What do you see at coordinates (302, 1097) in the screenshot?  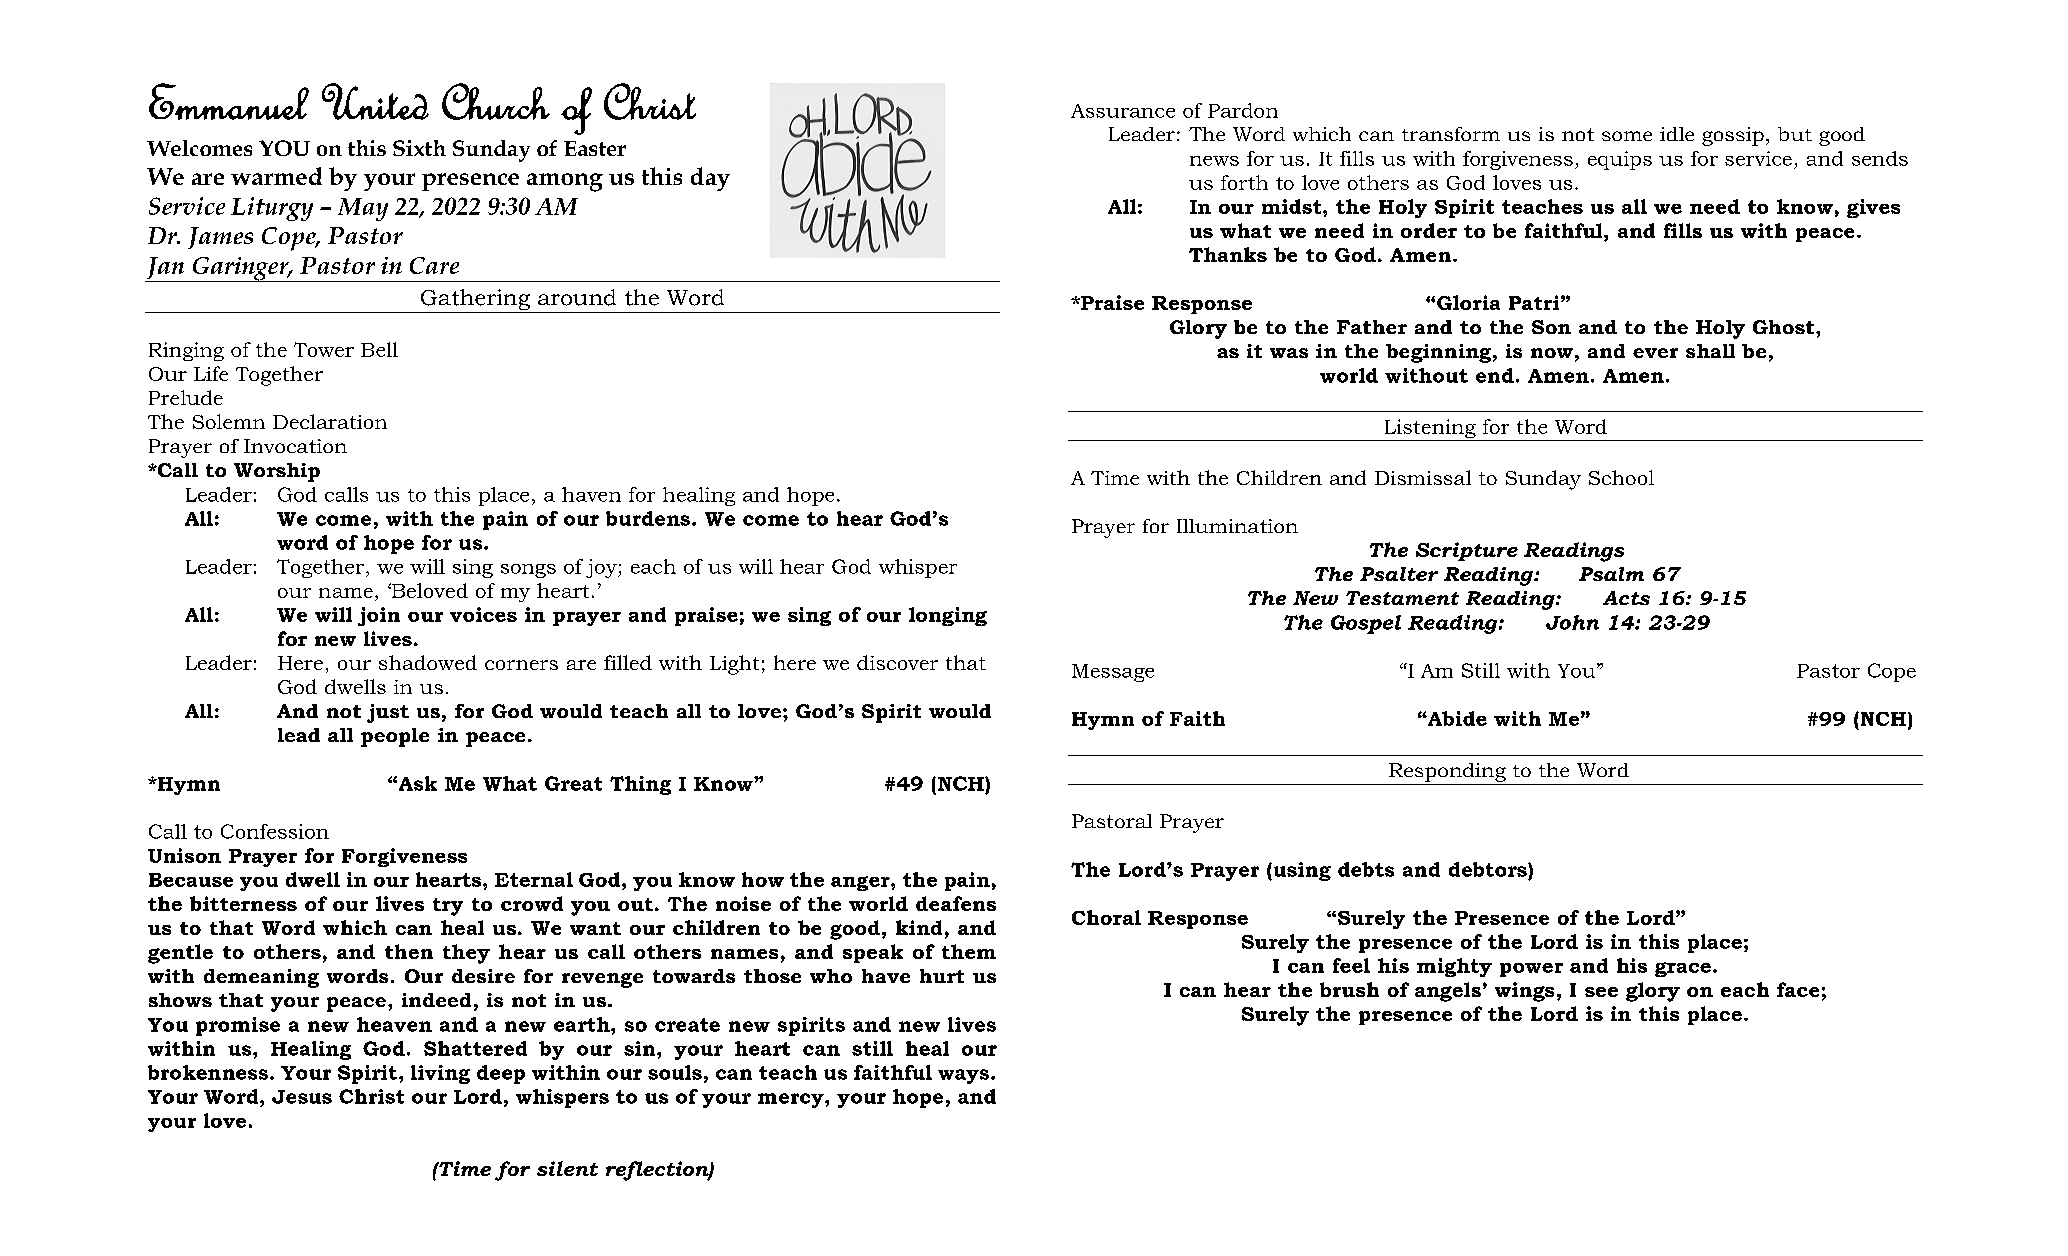 I see `Jesus` at bounding box center [302, 1097].
